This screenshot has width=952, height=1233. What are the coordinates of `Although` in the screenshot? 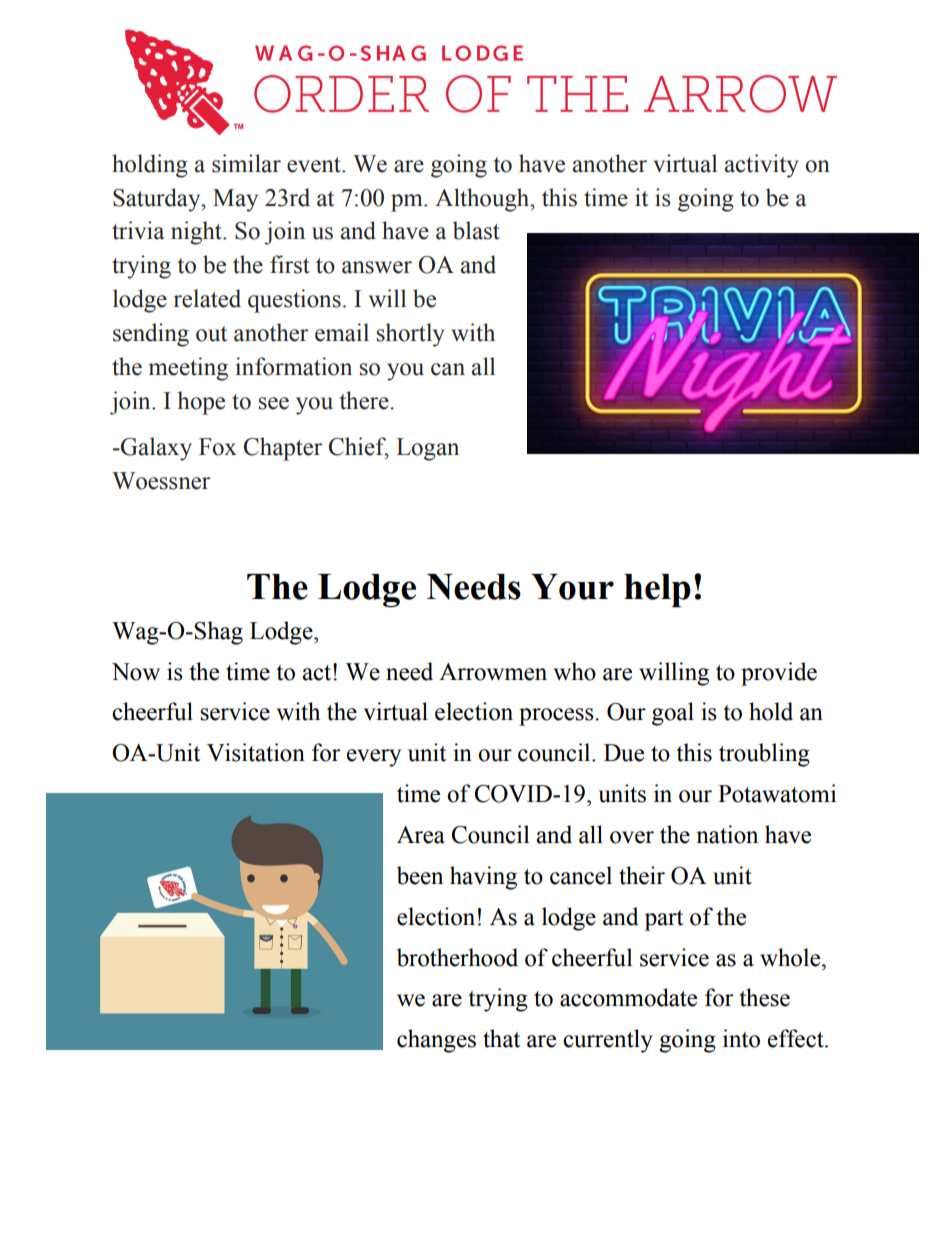 It's located at (483, 200).
